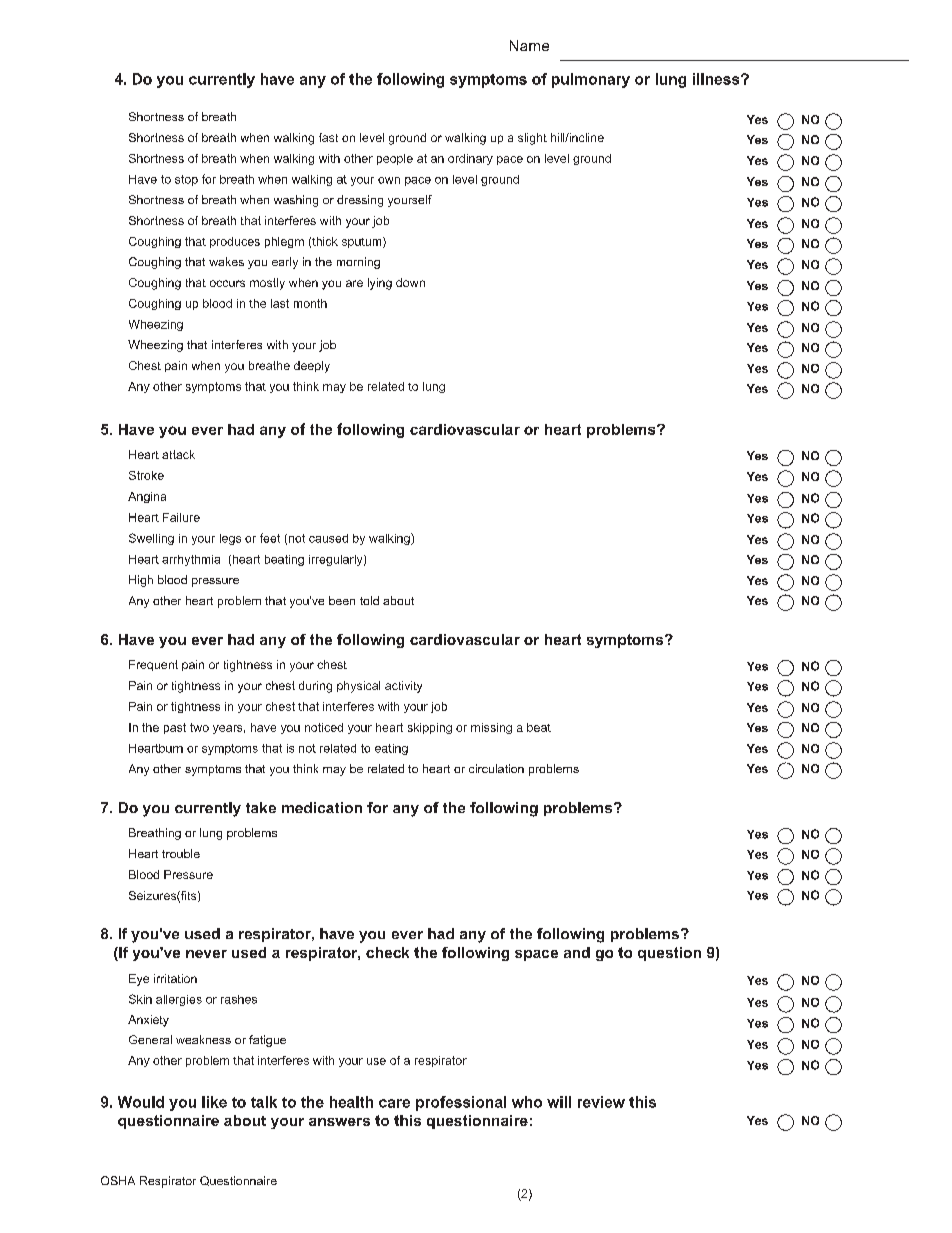  What do you see at coordinates (491, 728) in the document?
I see `missing` at bounding box center [491, 728].
